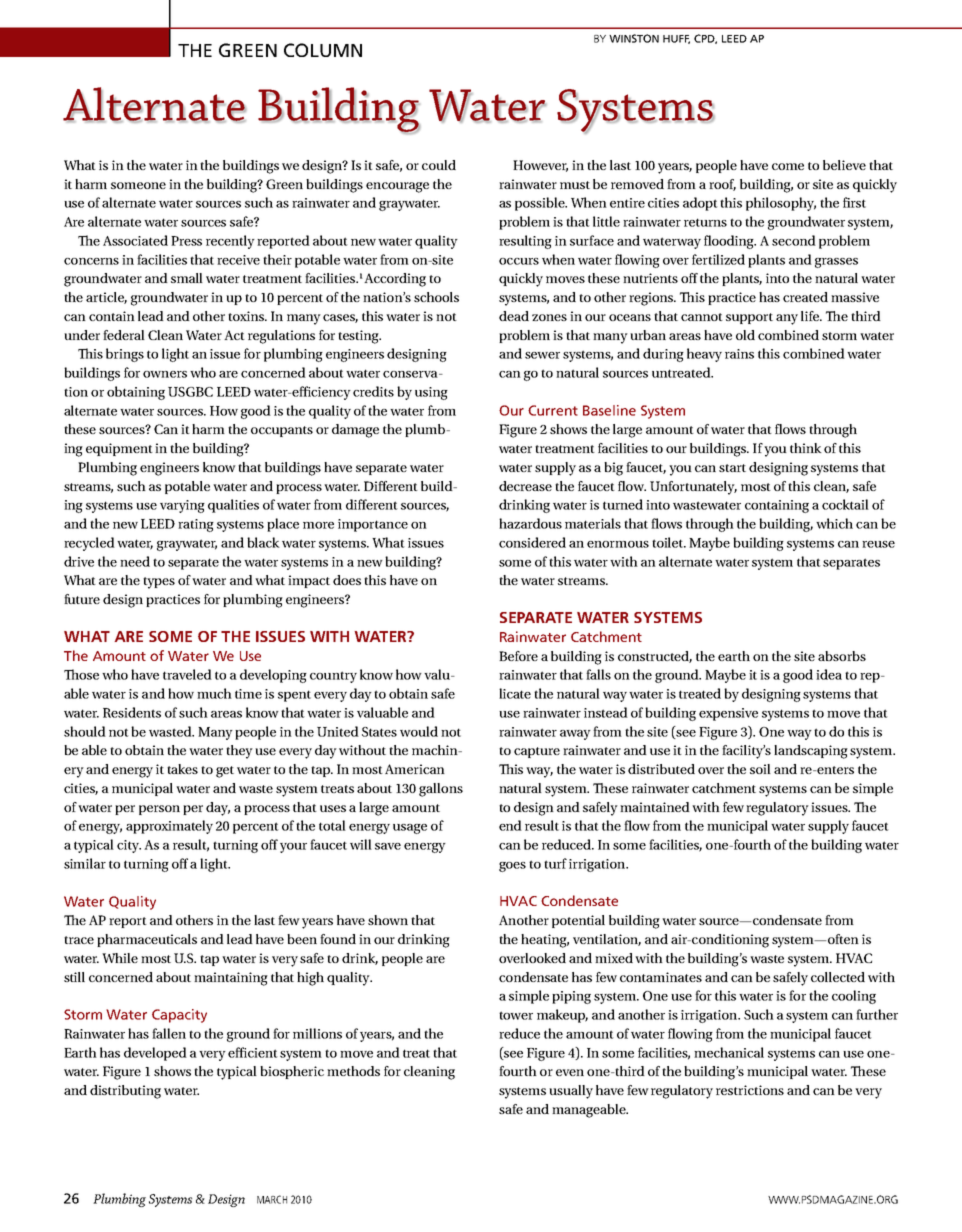 The height and width of the image is (1232, 962). What do you see at coordinates (439, 165) in the image?
I see `could` at bounding box center [439, 165].
